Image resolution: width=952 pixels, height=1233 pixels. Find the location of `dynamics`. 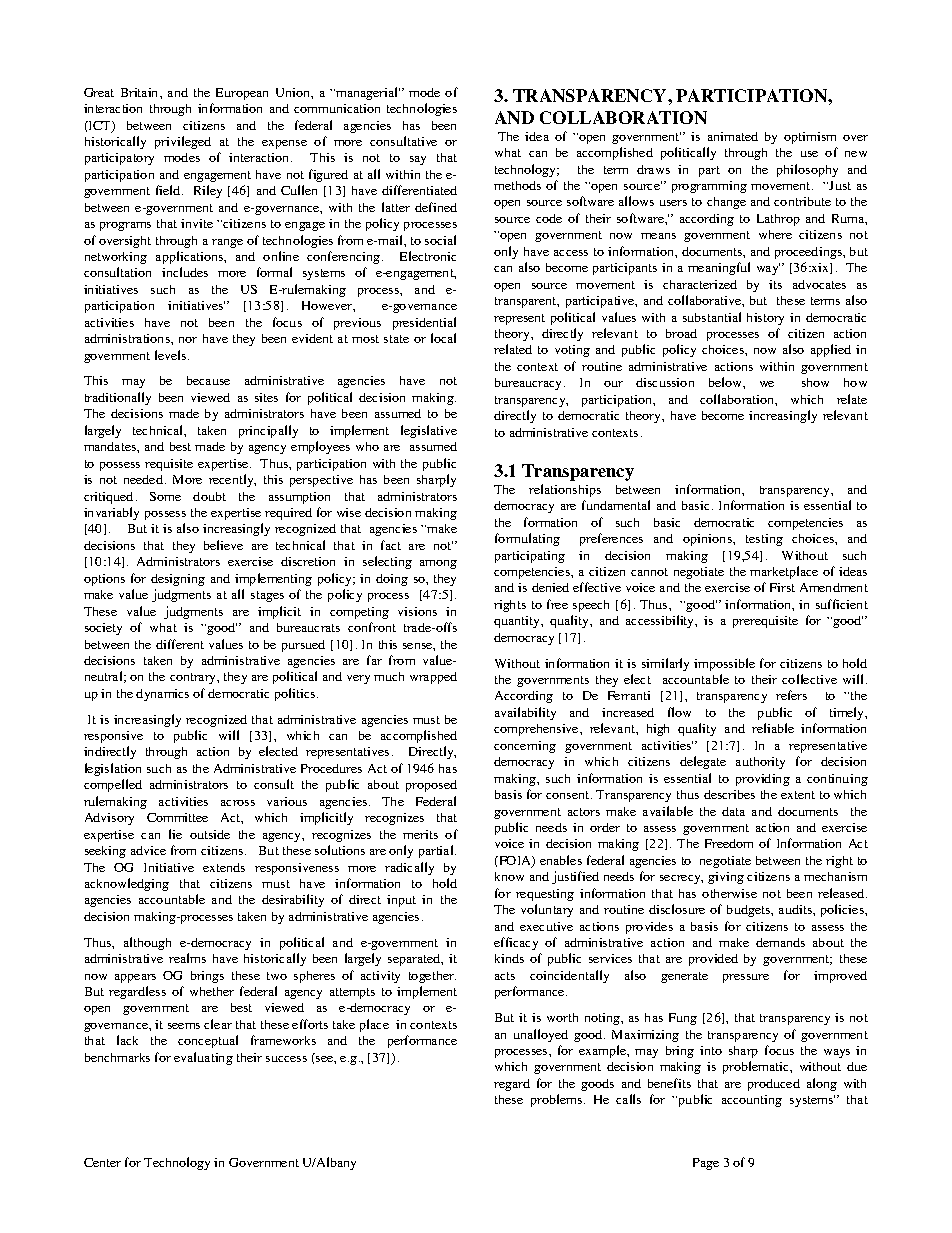

dynamics is located at coordinates (162, 695).
